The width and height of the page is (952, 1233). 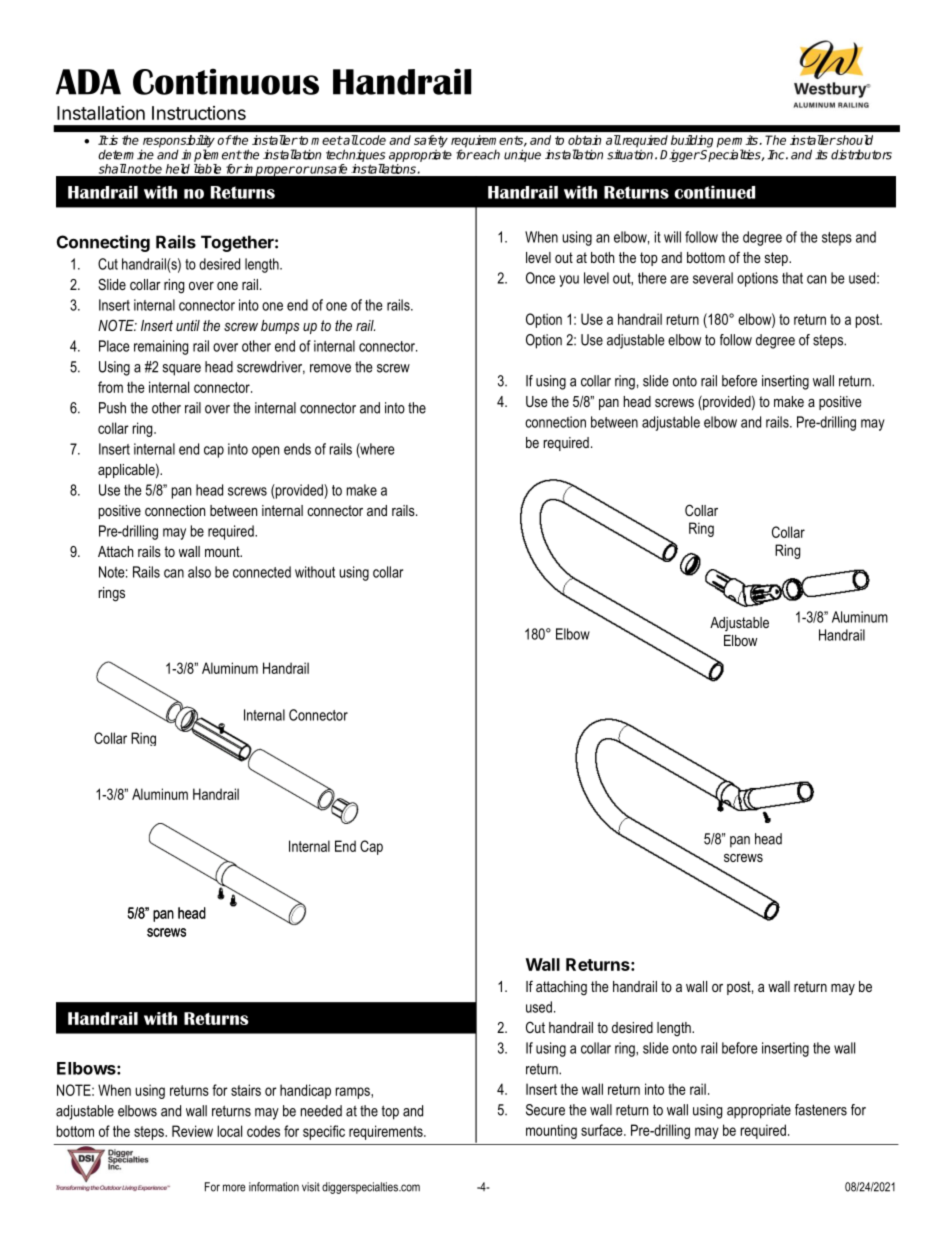 I want to click on Instructions, so click(x=199, y=113).
